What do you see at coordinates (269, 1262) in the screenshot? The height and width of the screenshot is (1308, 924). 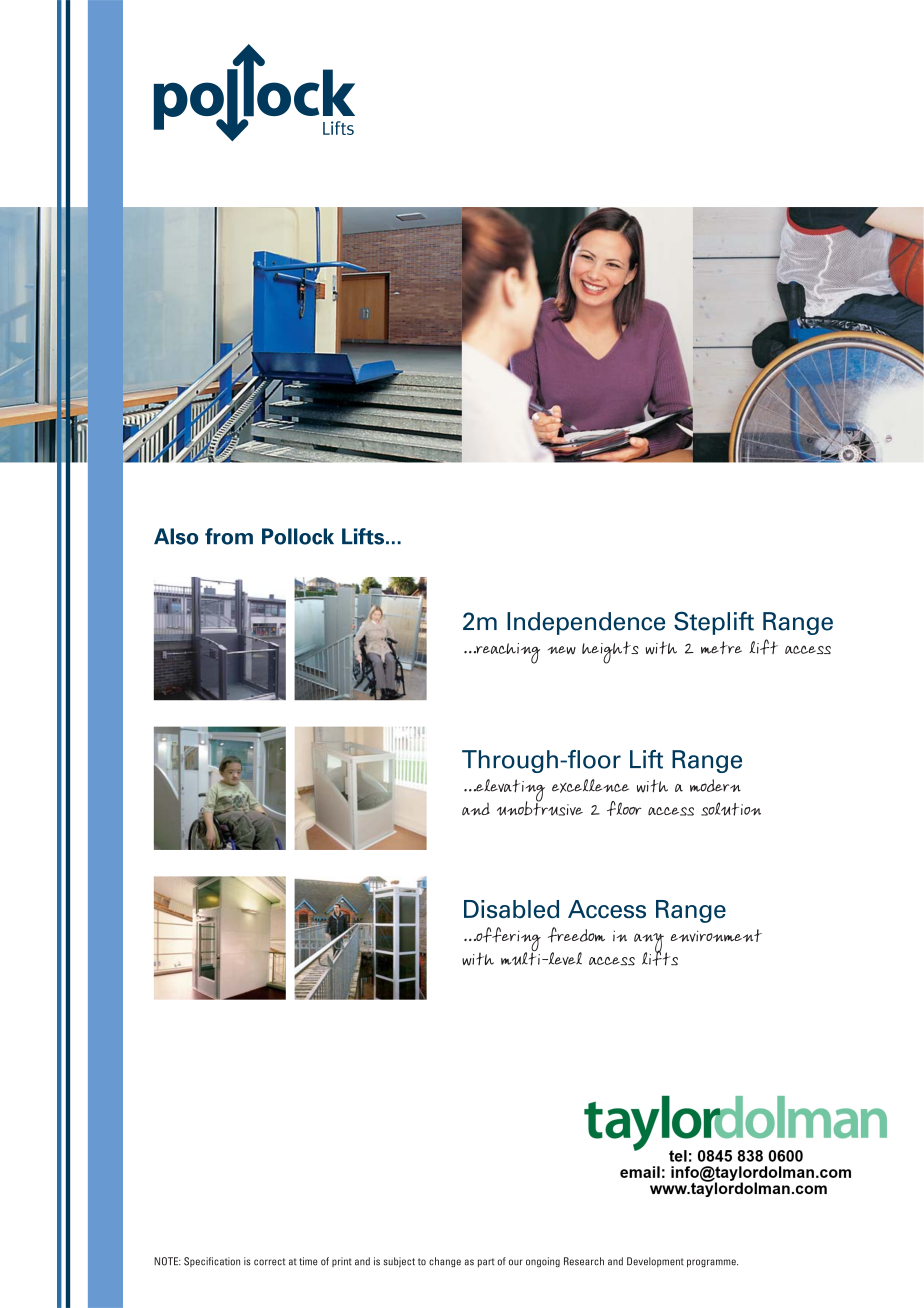 I see `correct` at bounding box center [269, 1262].
